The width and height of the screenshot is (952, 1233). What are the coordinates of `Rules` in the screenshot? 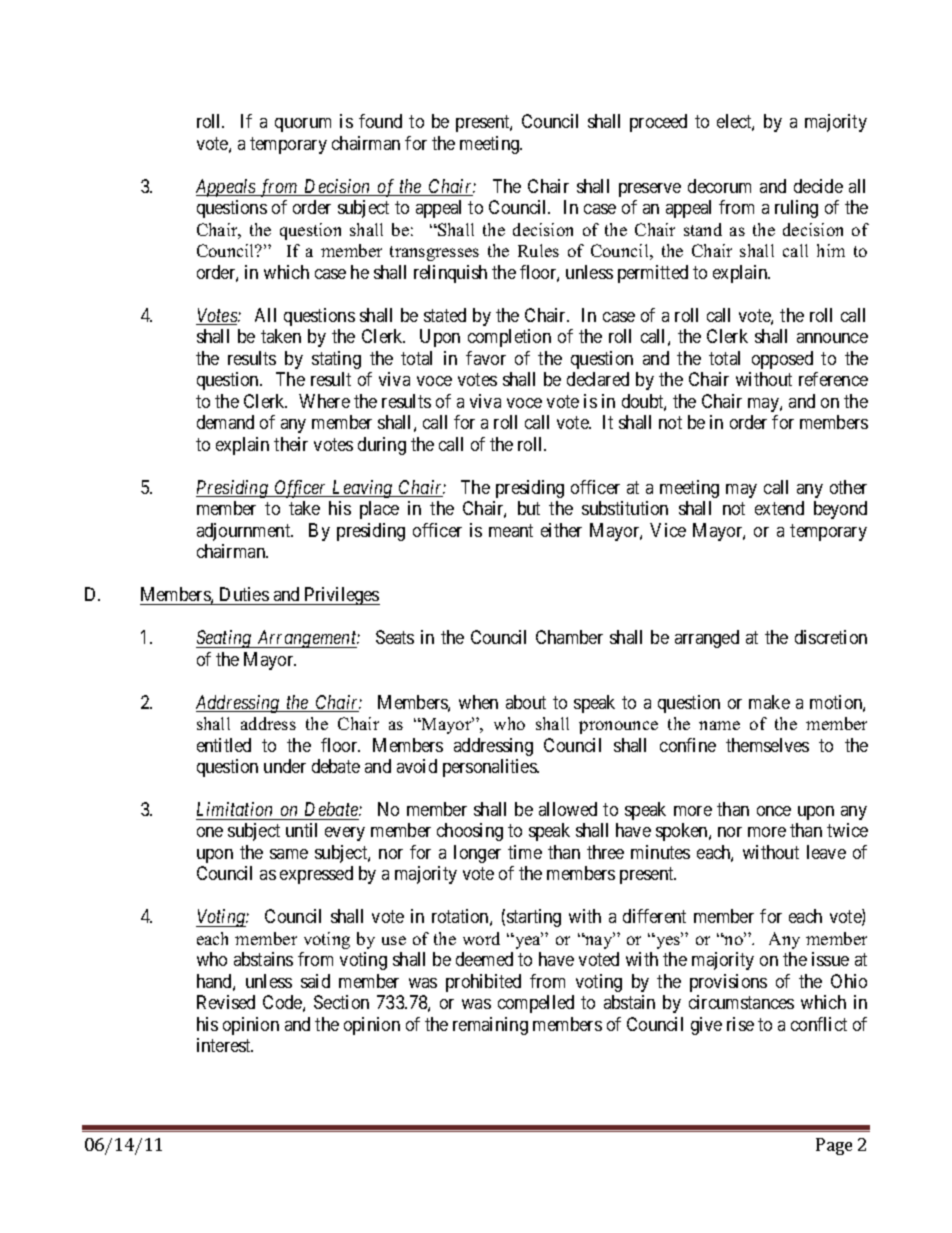 It's located at (538, 250).
